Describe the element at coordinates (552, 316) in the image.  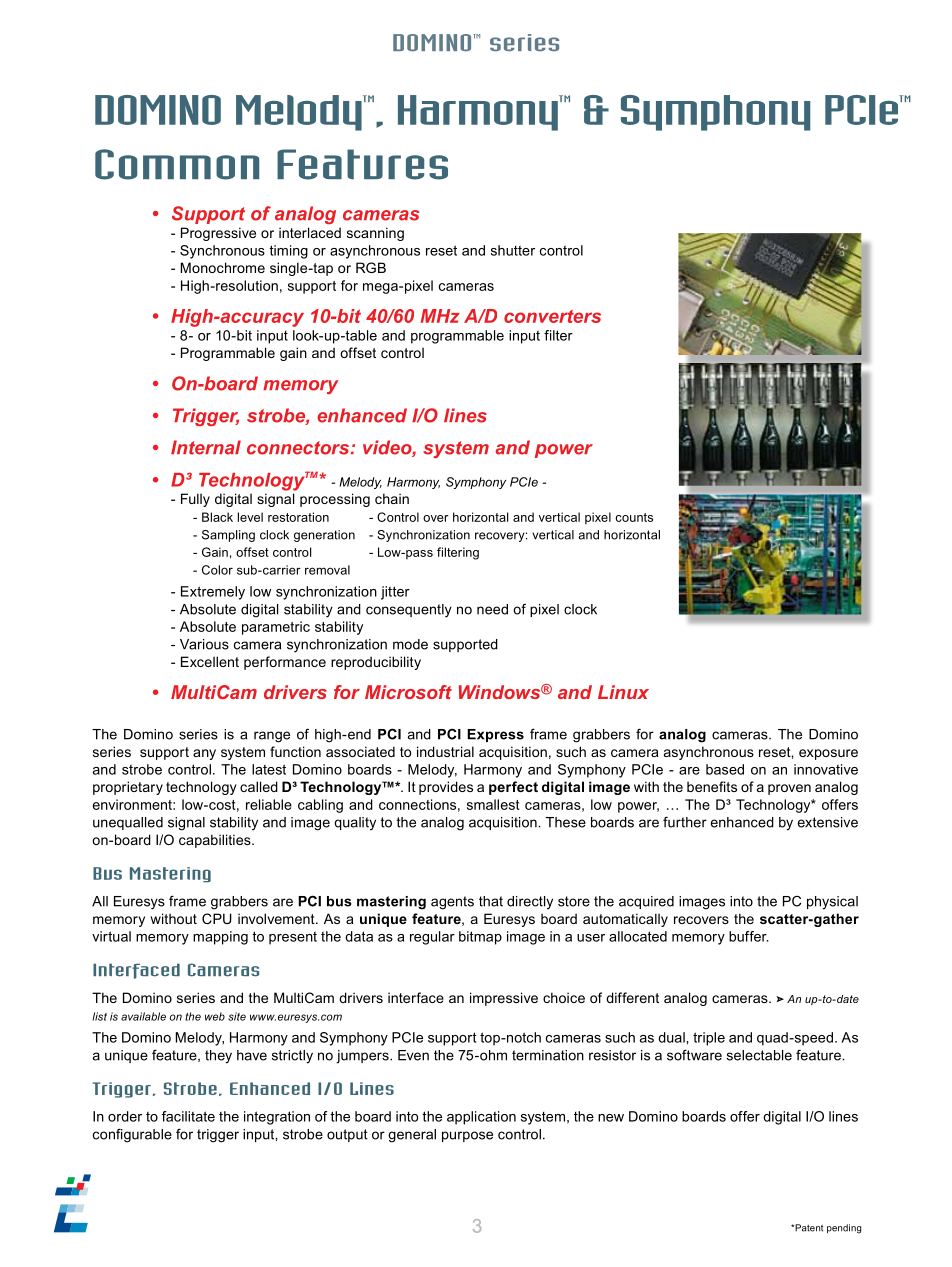
I see `converters` at that location.
